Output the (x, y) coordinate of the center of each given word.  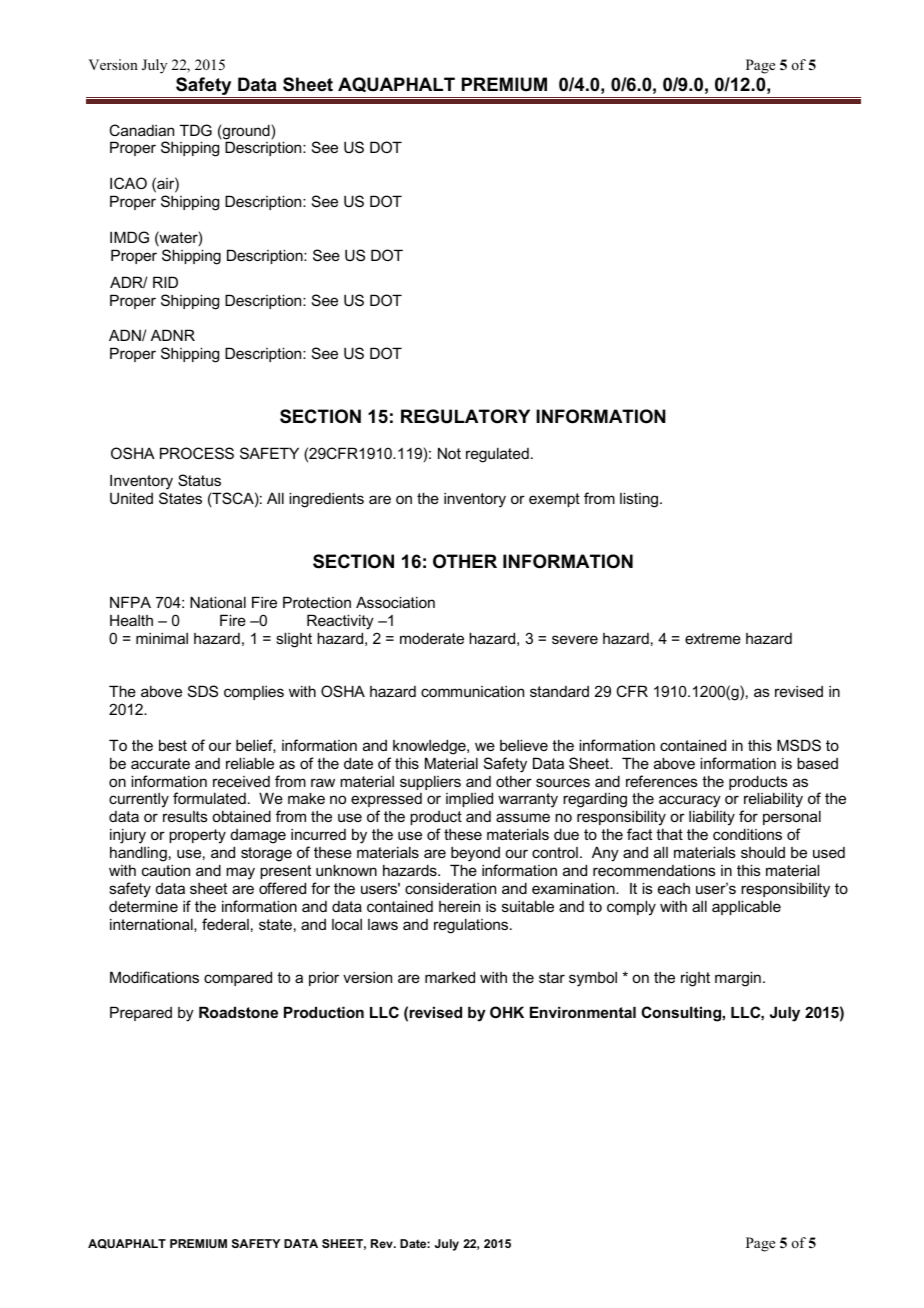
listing (639, 500)
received (241, 781)
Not (449, 453)
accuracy (690, 803)
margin (738, 979)
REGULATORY (465, 416)
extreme (713, 638)
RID (165, 282)
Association (395, 602)
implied (469, 799)
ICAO (128, 183)
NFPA (130, 602)
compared (238, 978)
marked (450, 977)
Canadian (141, 130)
